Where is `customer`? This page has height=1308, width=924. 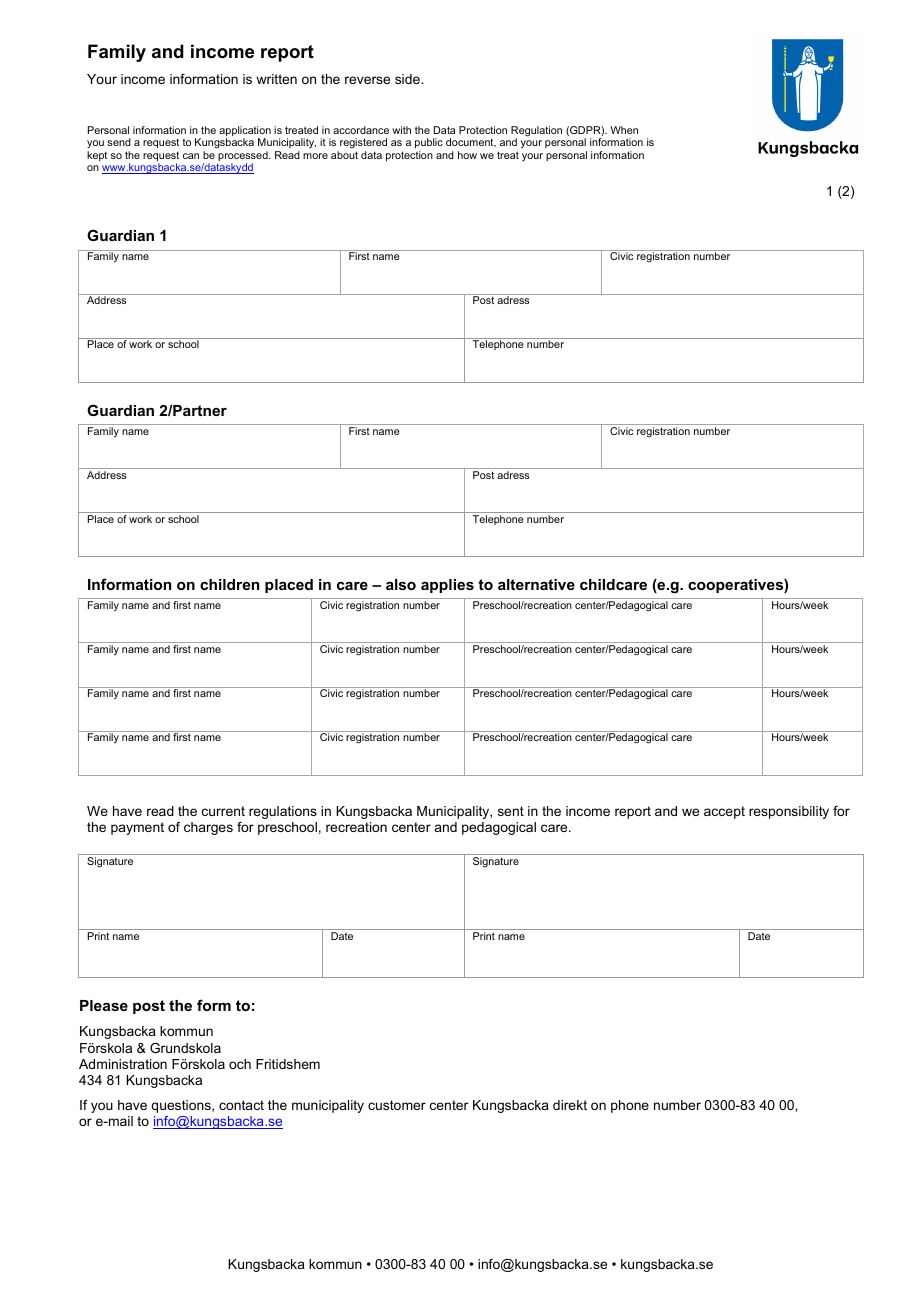
customer is located at coordinates (397, 1105).
